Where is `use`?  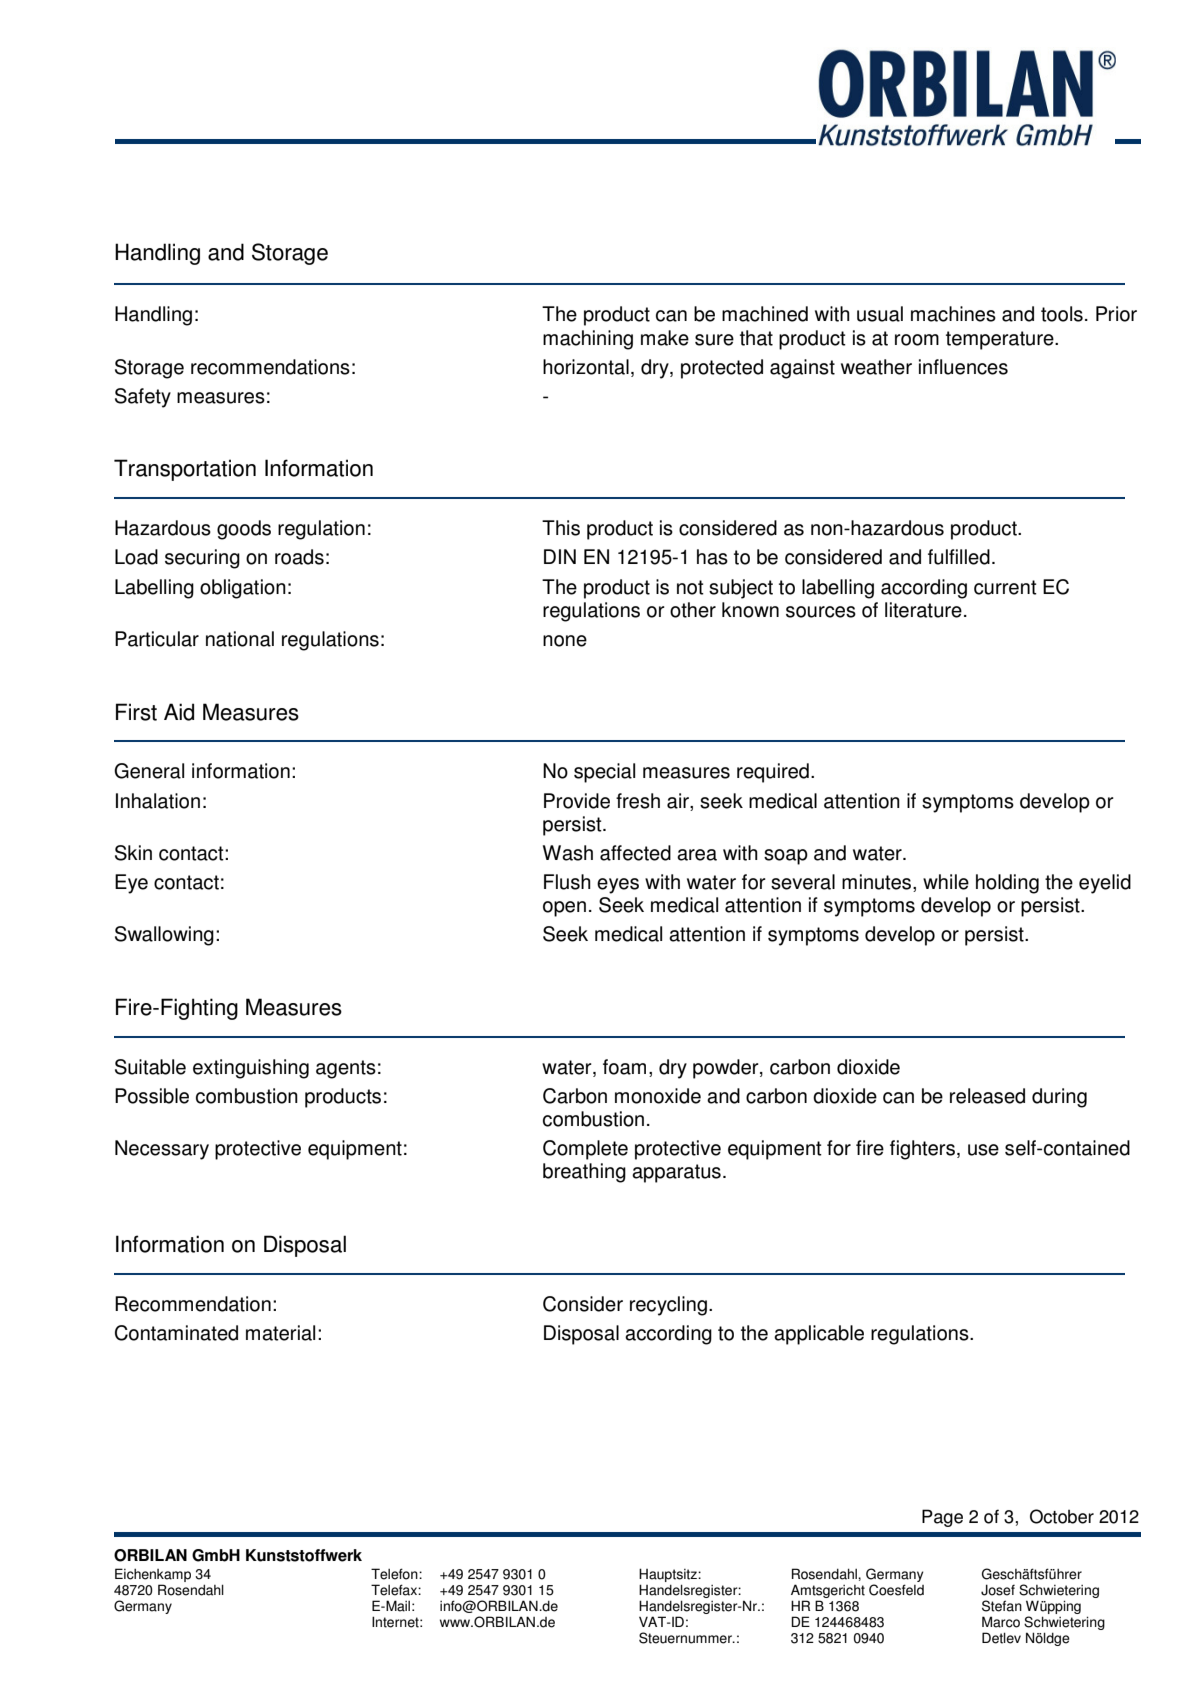
use is located at coordinates (983, 1150).
